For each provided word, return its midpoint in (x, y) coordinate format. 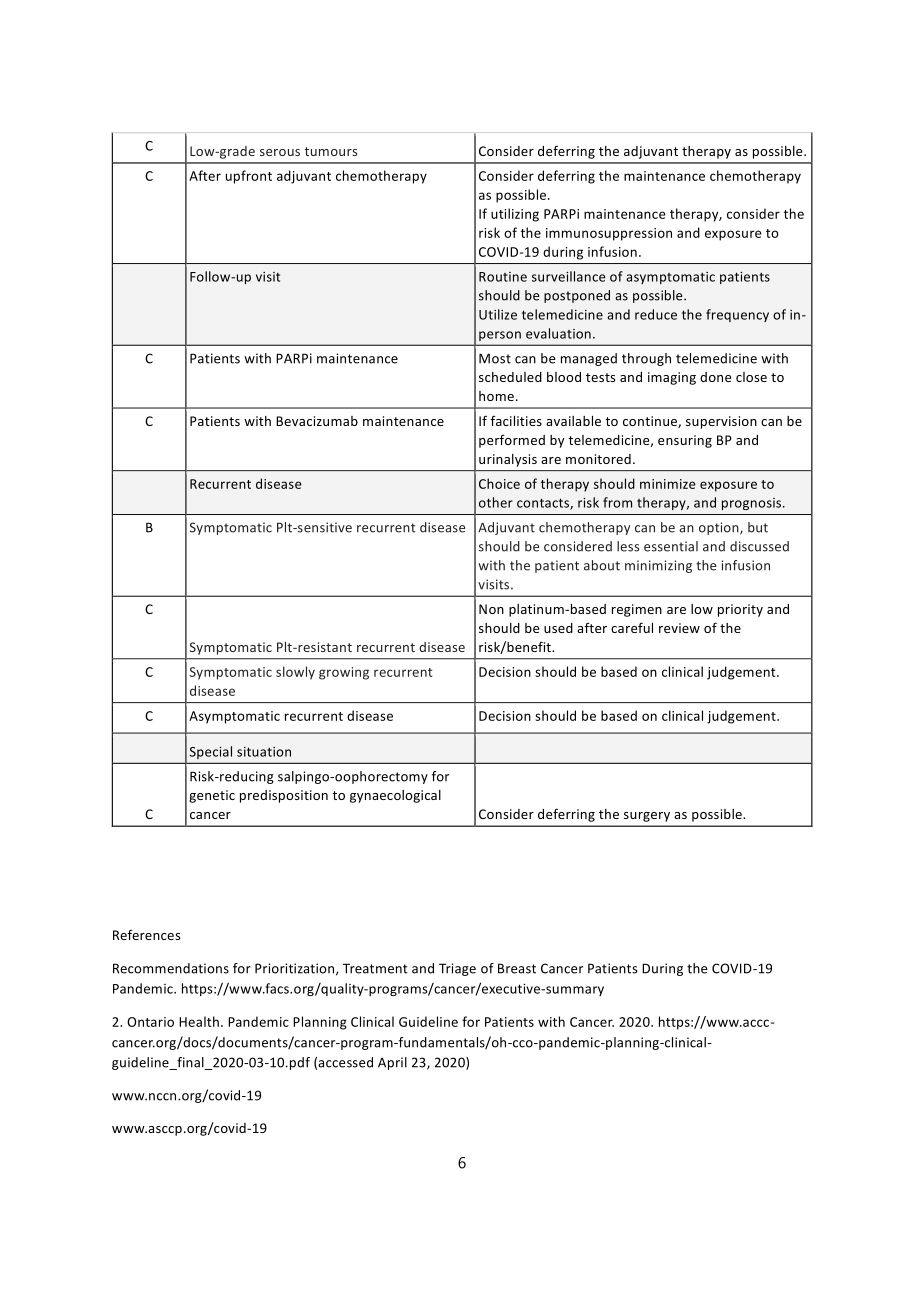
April (392, 1063)
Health (199, 1021)
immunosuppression (609, 234)
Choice (499, 483)
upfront (249, 177)
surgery (647, 817)
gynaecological (395, 796)
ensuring (685, 441)
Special (211, 752)
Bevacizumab (317, 421)
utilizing (515, 215)
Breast (517, 968)
